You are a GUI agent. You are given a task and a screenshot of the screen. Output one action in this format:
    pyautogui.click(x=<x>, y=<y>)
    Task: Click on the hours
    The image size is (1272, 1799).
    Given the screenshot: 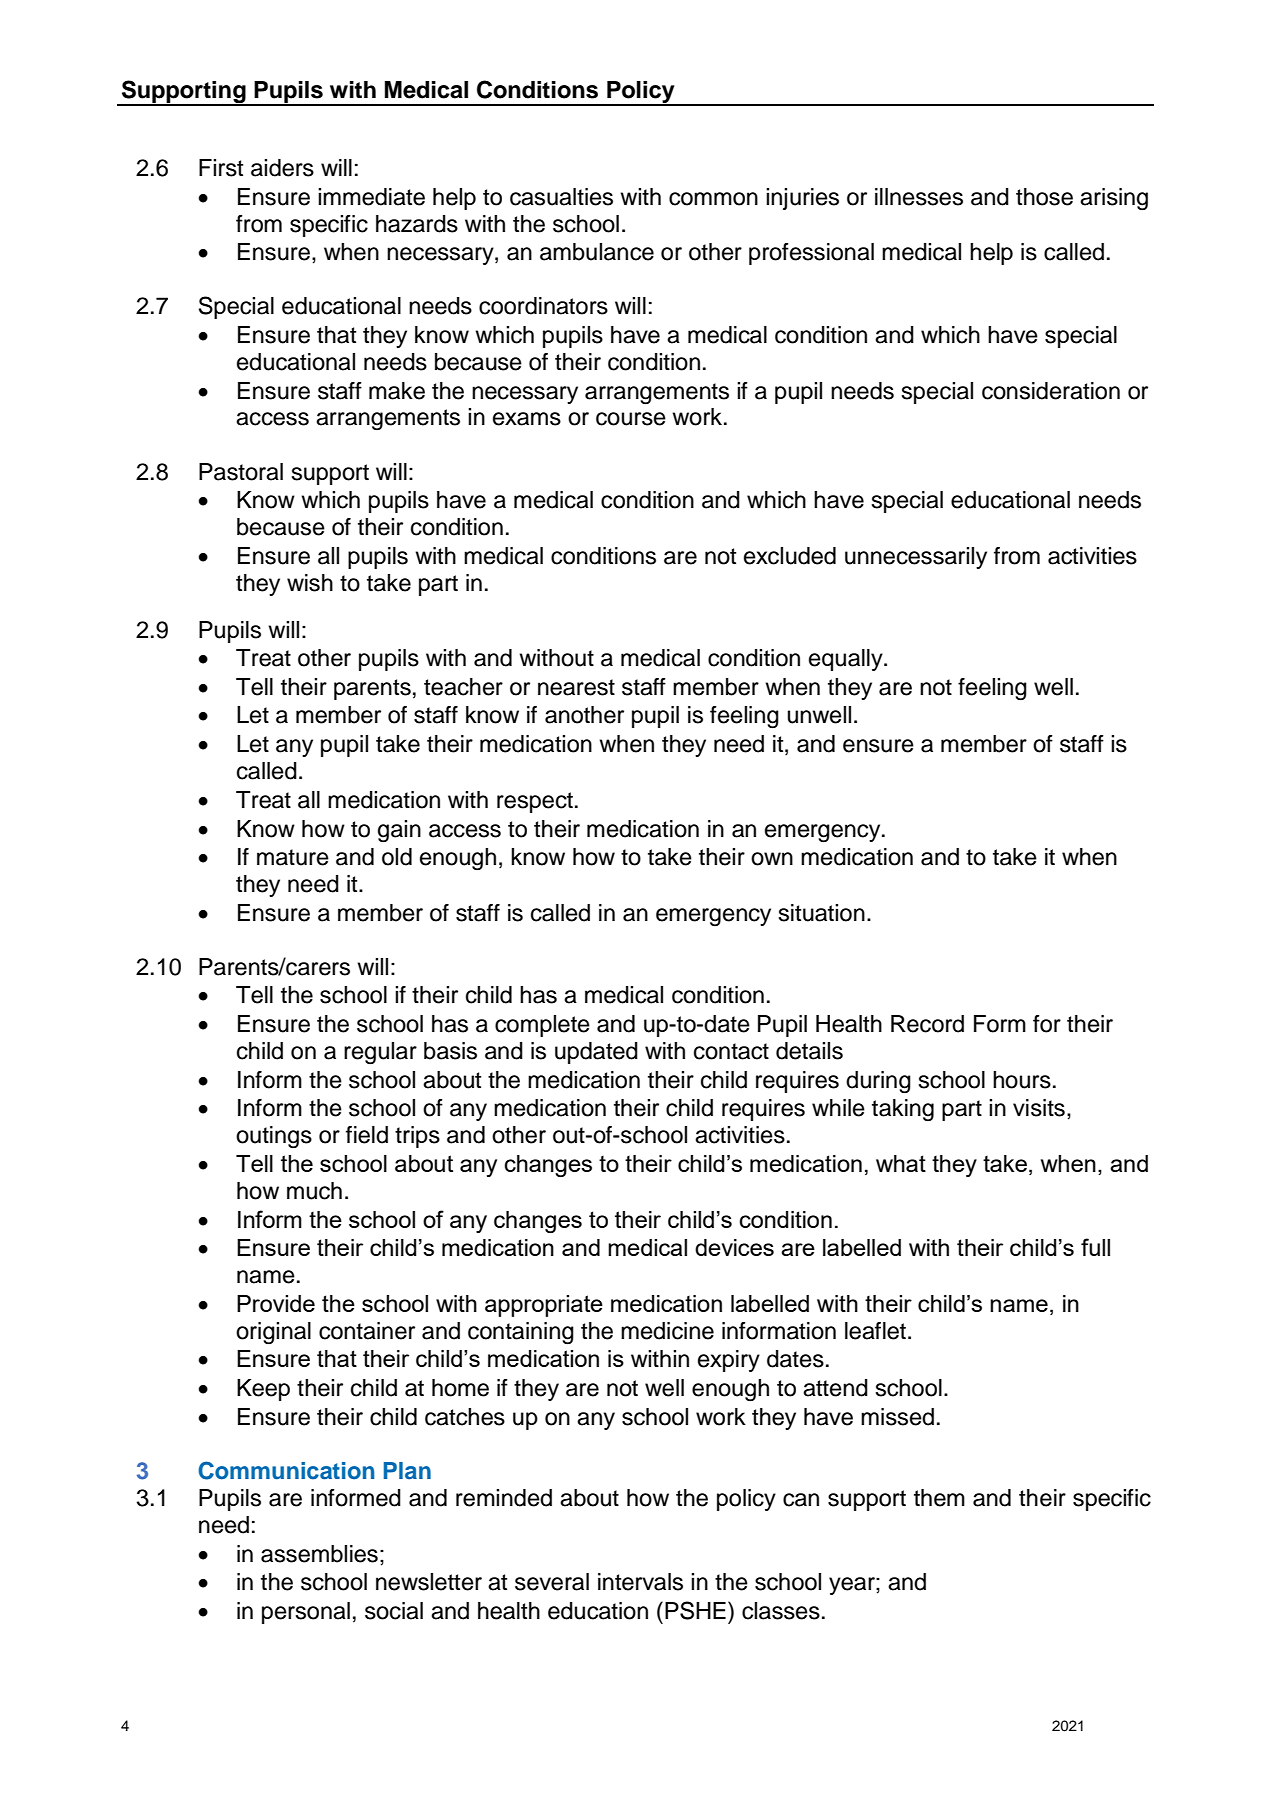 What is the action you would take?
    pyautogui.click(x=1022, y=1080)
